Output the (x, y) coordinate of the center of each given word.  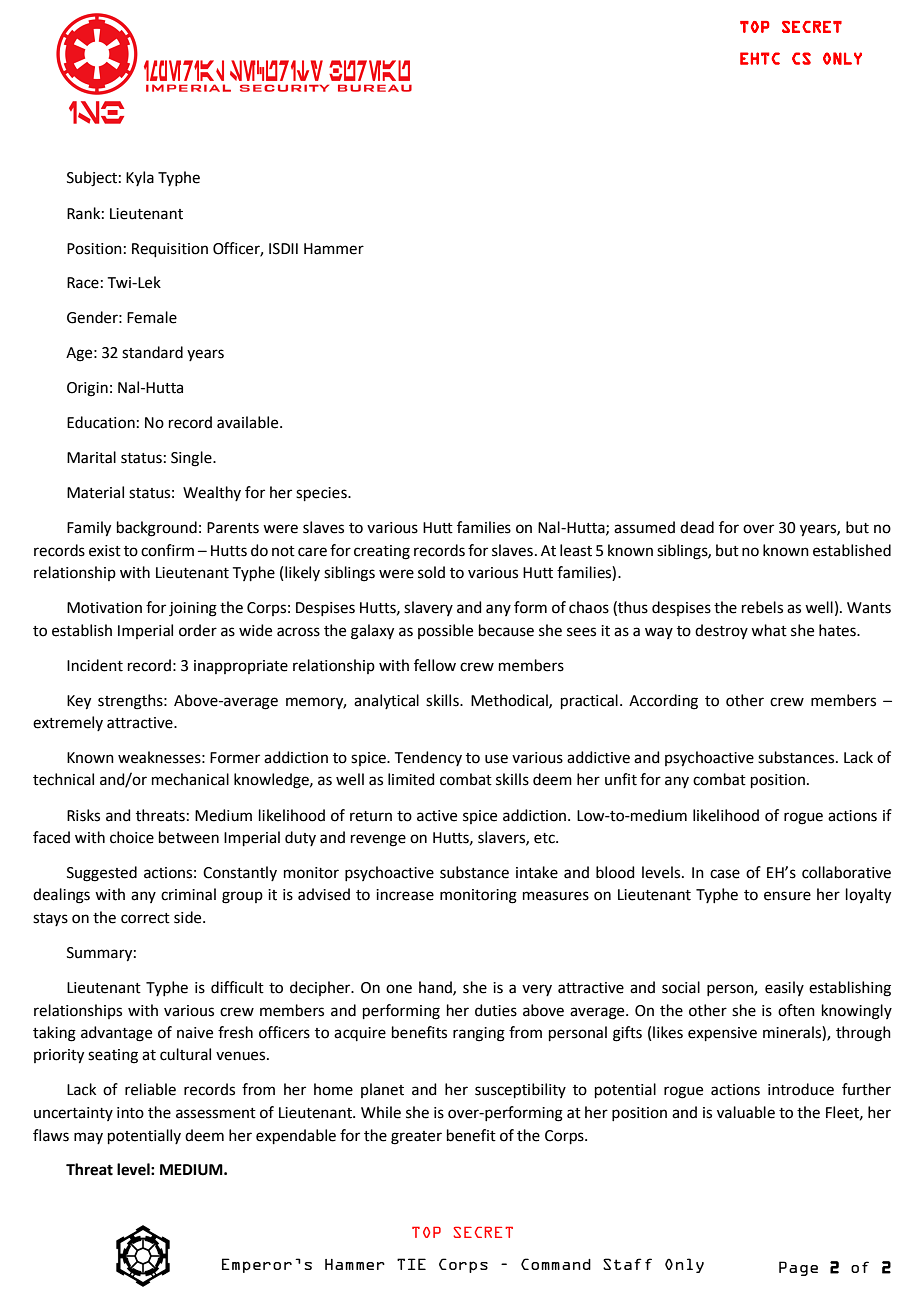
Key (79, 702)
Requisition (170, 250)
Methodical (510, 701)
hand (436, 988)
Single (192, 459)
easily (784, 988)
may (88, 1138)
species (322, 494)
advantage (116, 1034)
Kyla (140, 178)
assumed (644, 527)
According (663, 702)
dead (697, 527)
